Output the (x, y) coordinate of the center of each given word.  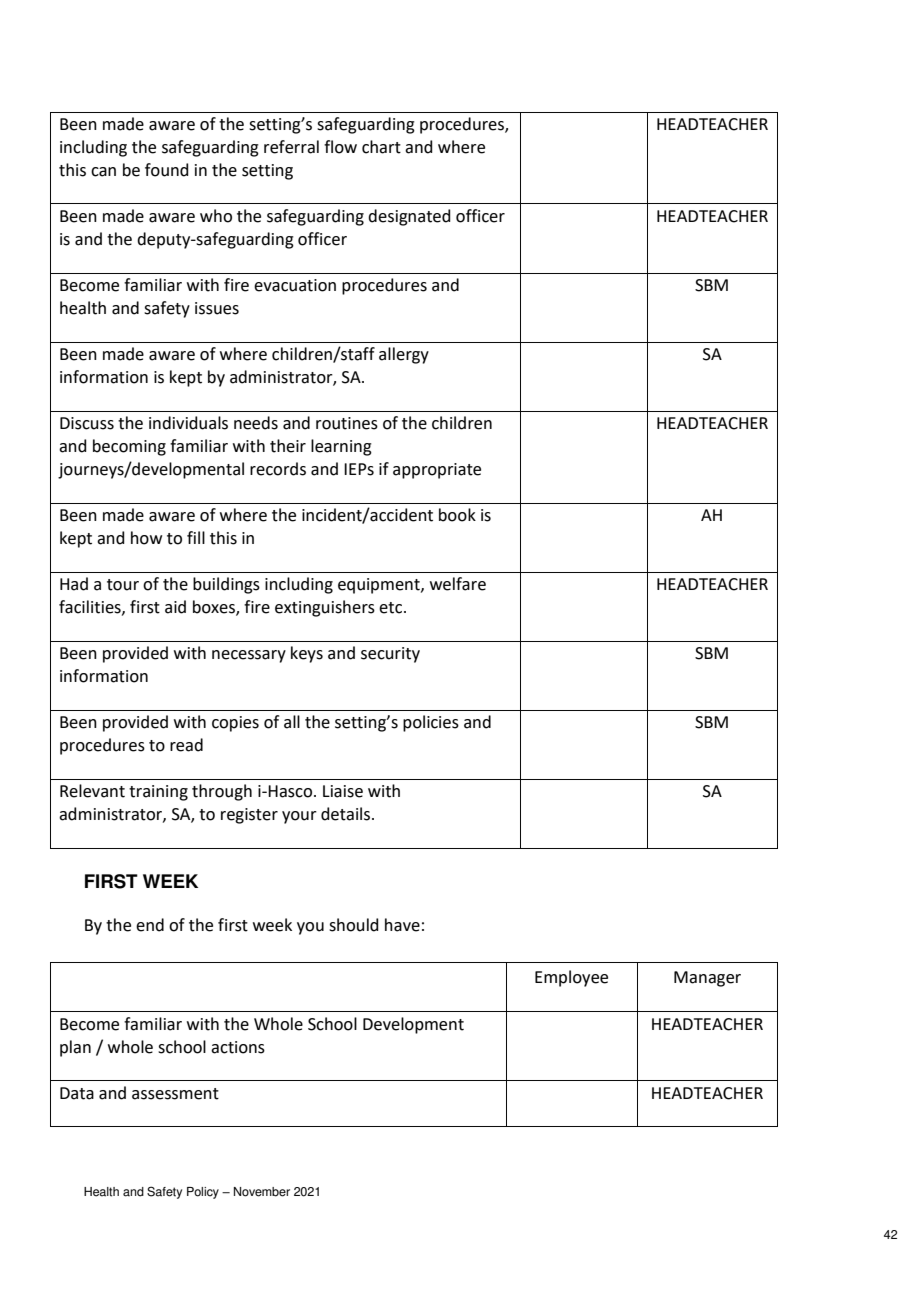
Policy (203, 1193)
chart (381, 147)
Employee (571, 978)
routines (347, 423)
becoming (129, 447)
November (262, 1192)
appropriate (437, 471)
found (167, 170)
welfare (458, 584)
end (150, 925)
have (402, 925)
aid (175, 607)
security (390, 655)
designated (409, 217)
